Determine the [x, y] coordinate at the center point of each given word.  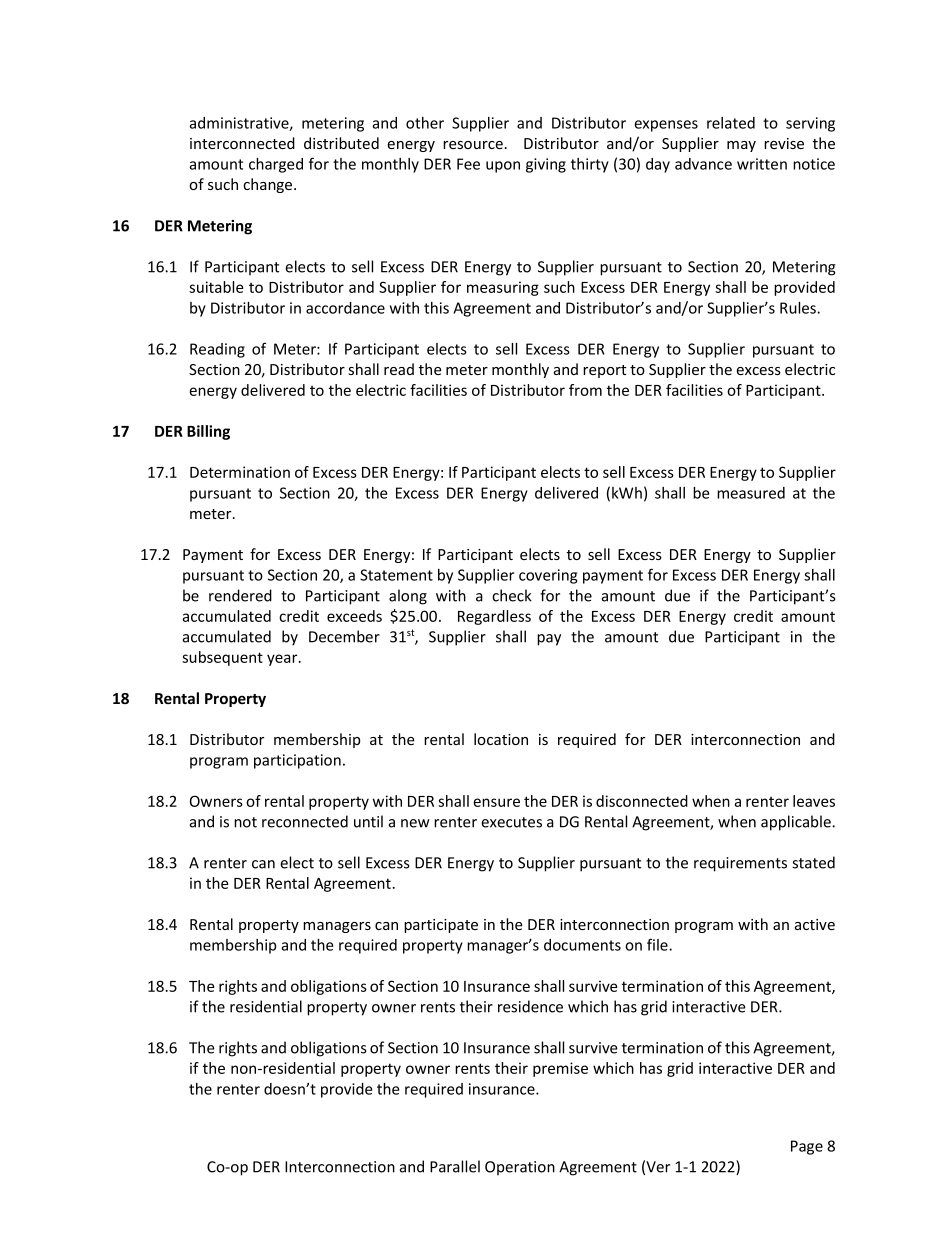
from [585, 390]
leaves [814, 801]
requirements [740, 864]
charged [276, 165]
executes [511, 822]
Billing [208, 432]
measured [751, 493]
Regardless [494, 617]
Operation [520, 1168]
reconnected [305, 821]
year [283, 660]
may [741, 146]
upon [503, 167]
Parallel [455, 1166]
